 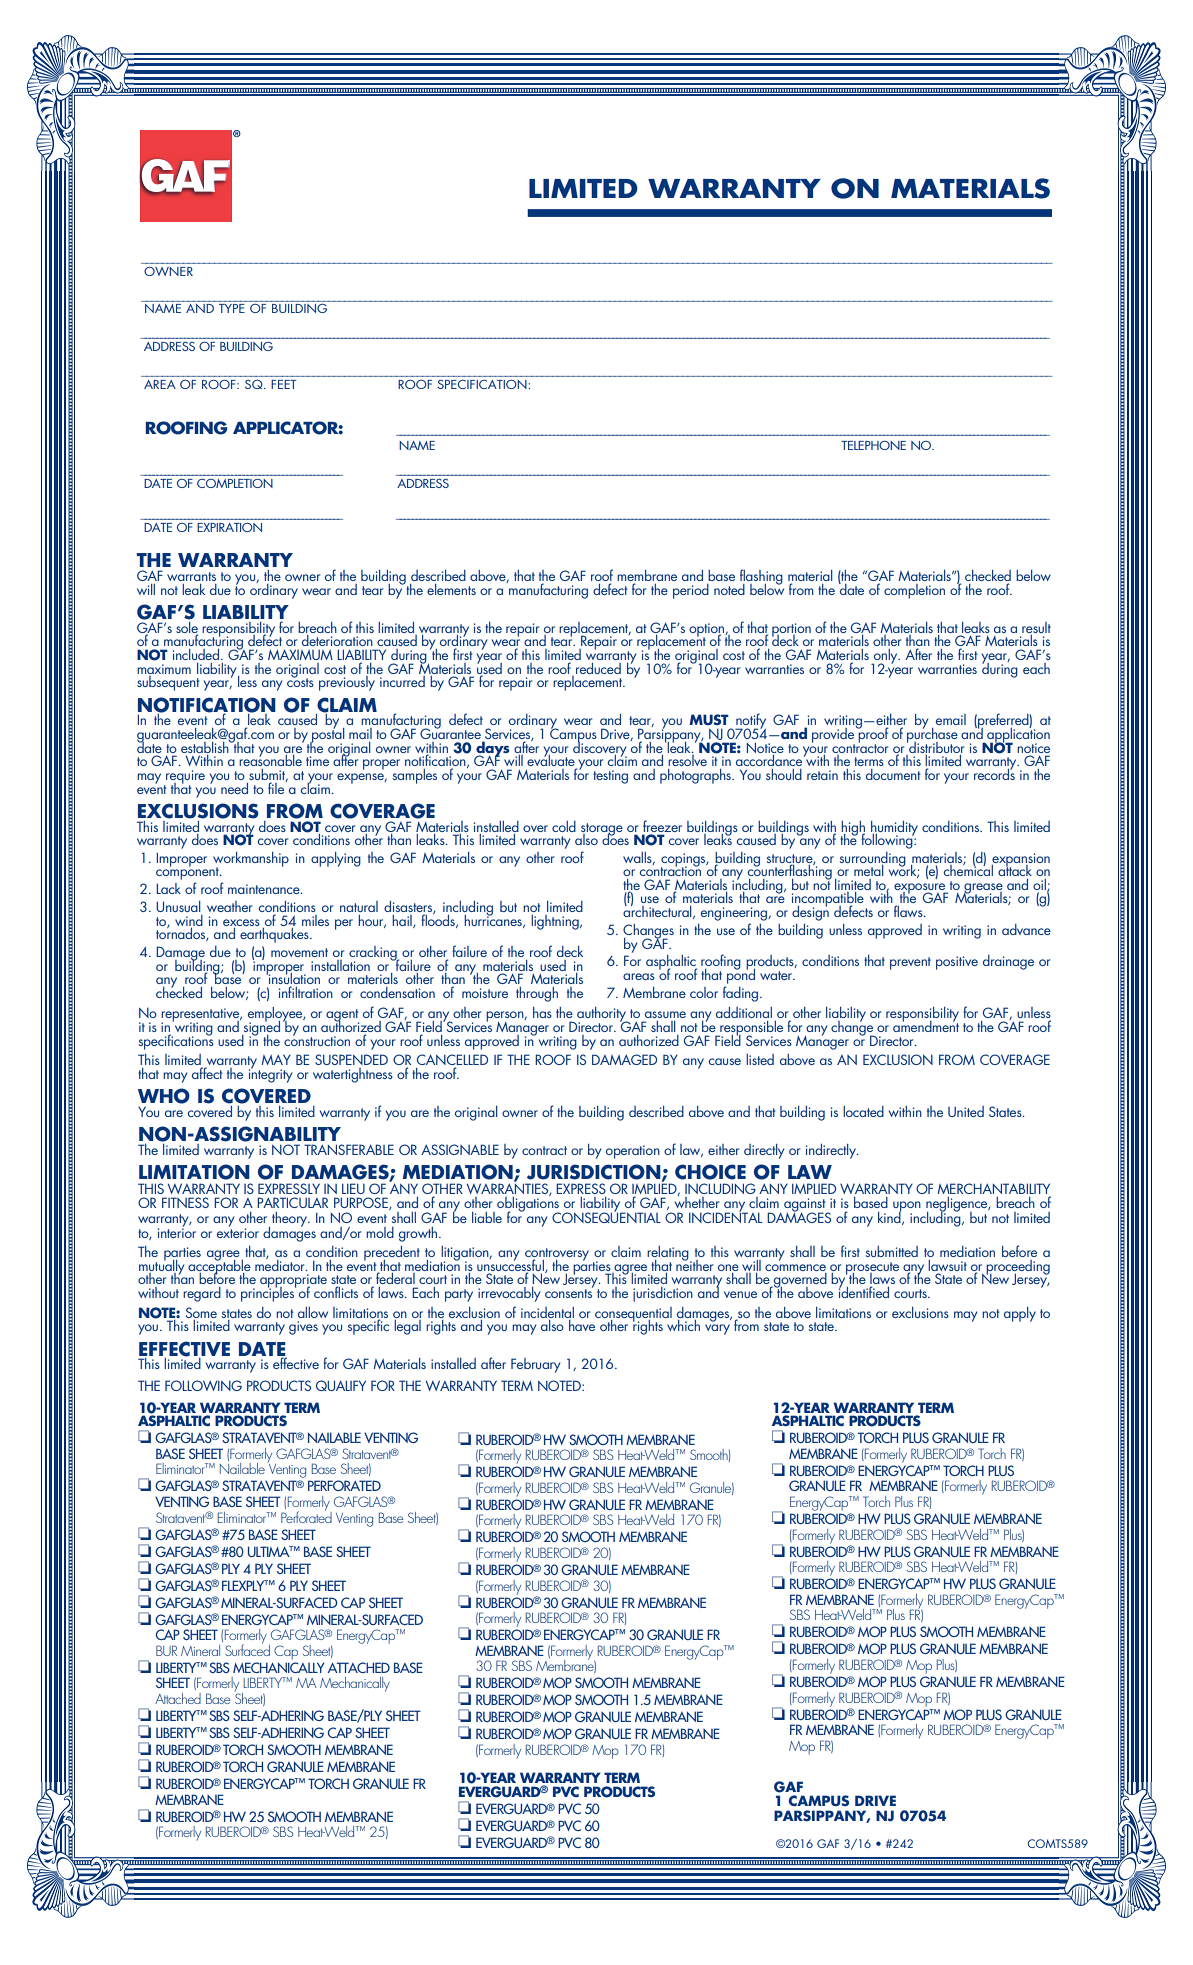 What do you see at coordinates (610, 777) in the screenshot?
I see `testing` at bounding box center [610, 777].
